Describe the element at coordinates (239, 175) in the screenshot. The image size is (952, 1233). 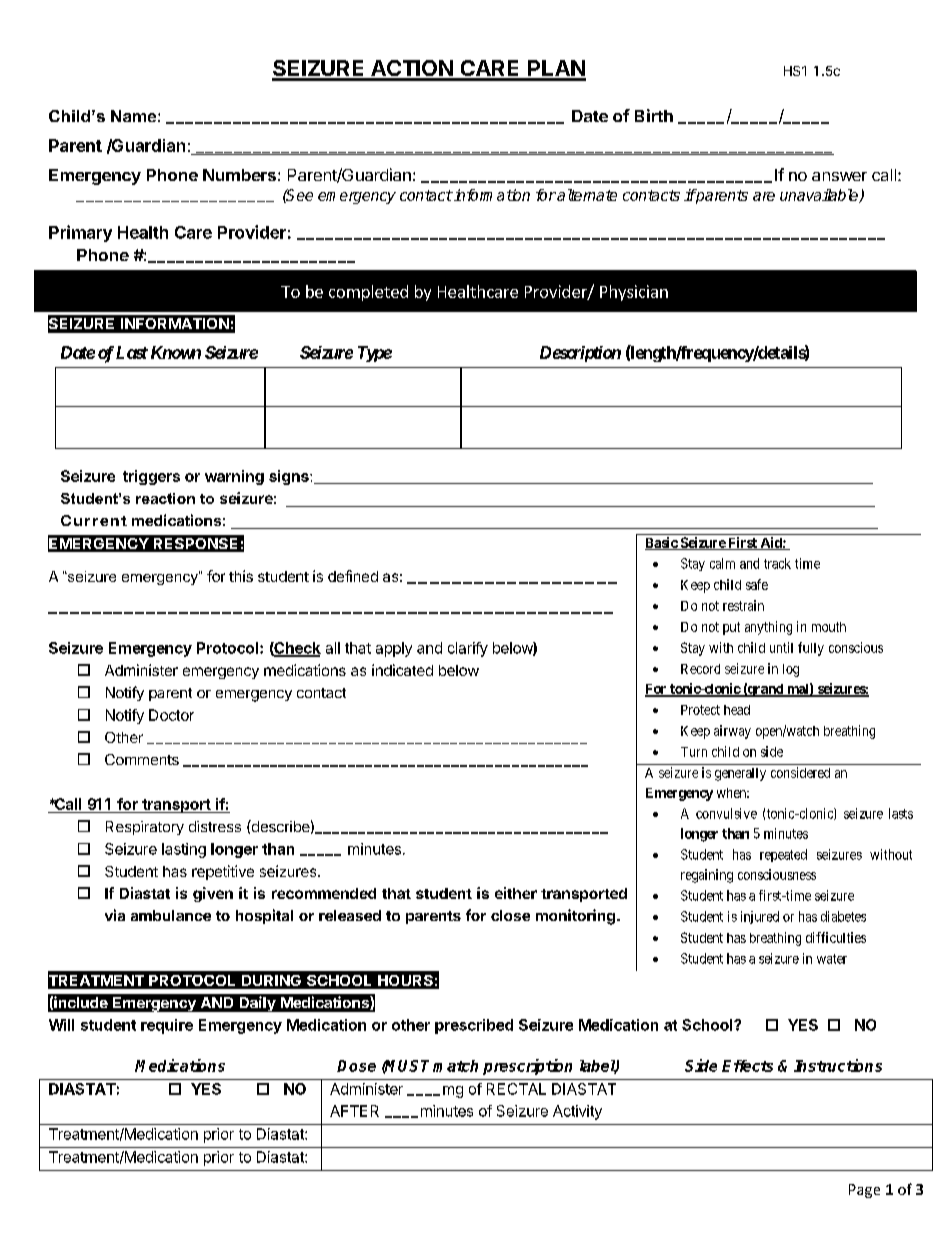
I see `Numbers` at that location.
